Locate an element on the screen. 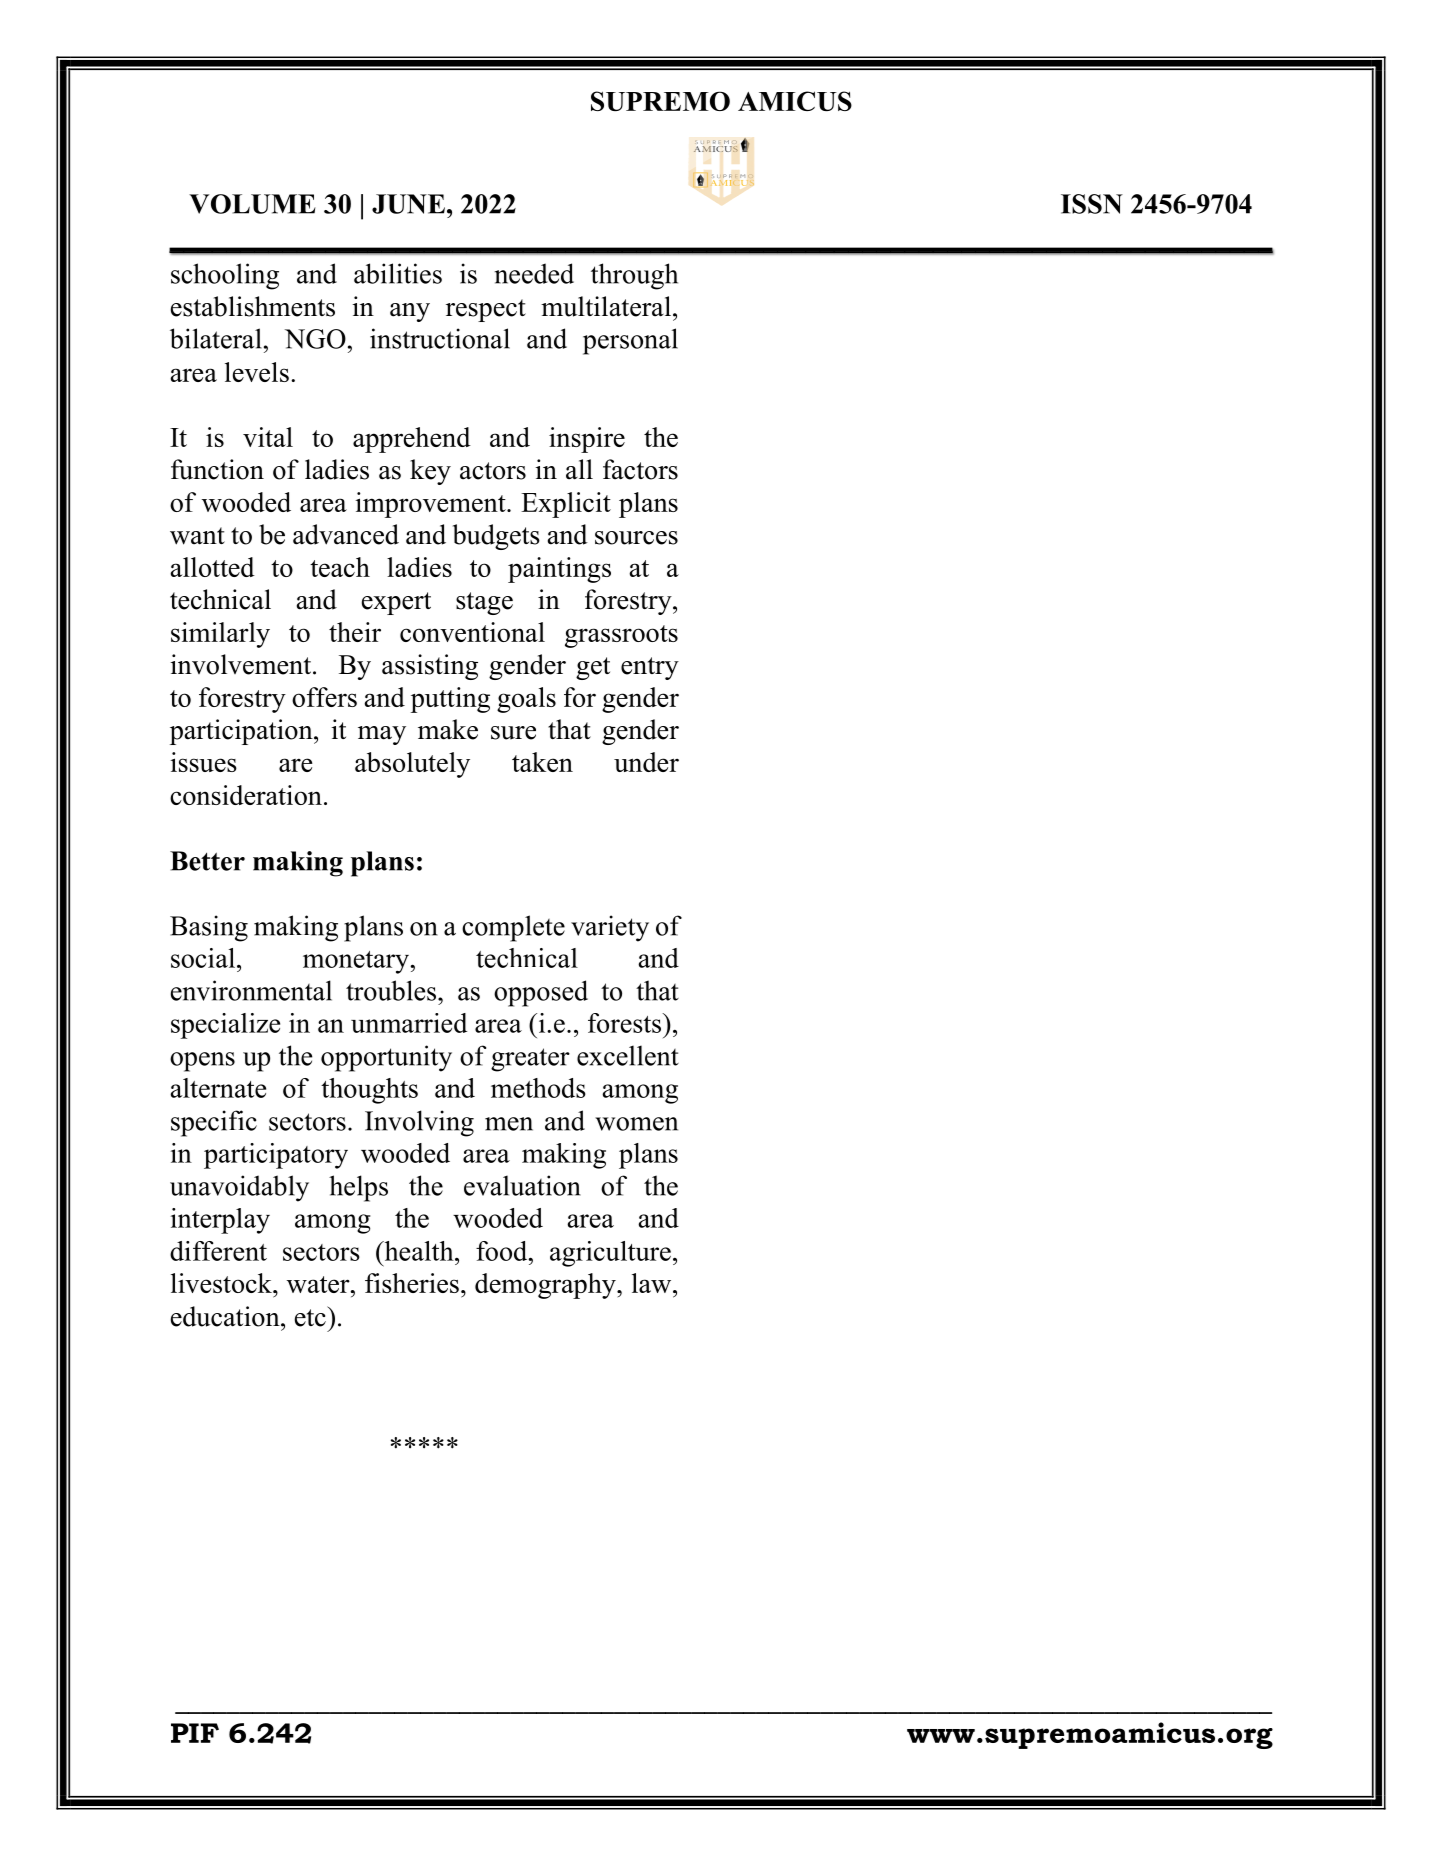 Image resolution: width=1442 pixels, height=1866 pixels. entry is located at coordinates (650, 668).
